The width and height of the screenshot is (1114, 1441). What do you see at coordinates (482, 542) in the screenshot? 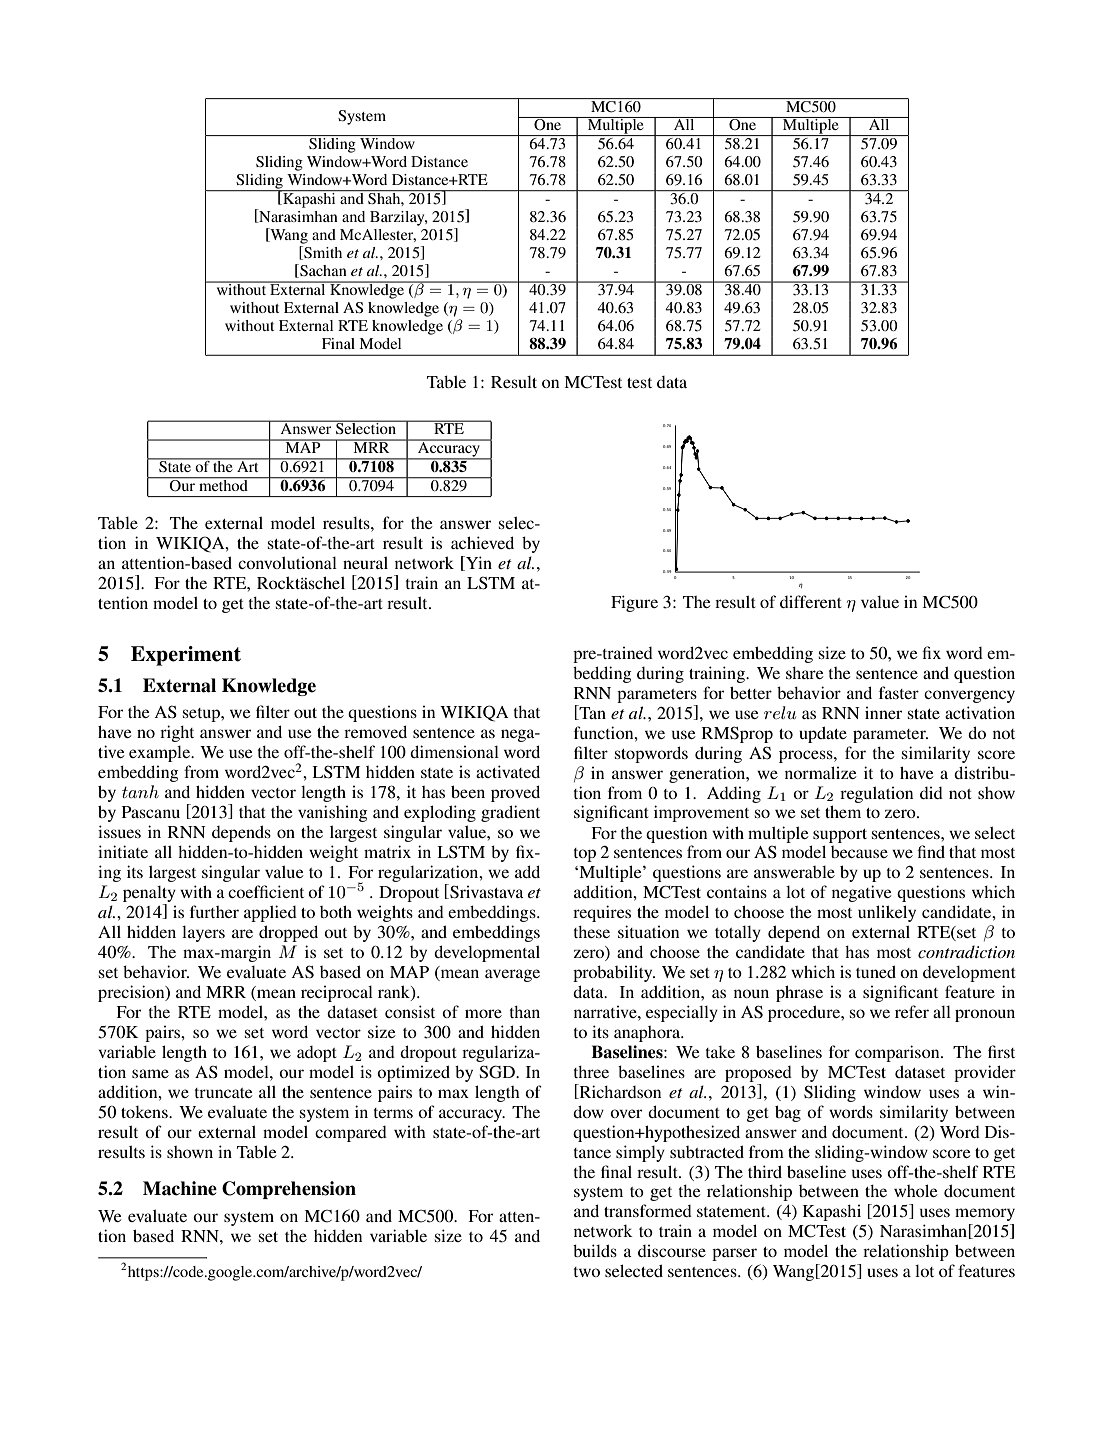
I see `achieved` at bounding box center [482, 542].
